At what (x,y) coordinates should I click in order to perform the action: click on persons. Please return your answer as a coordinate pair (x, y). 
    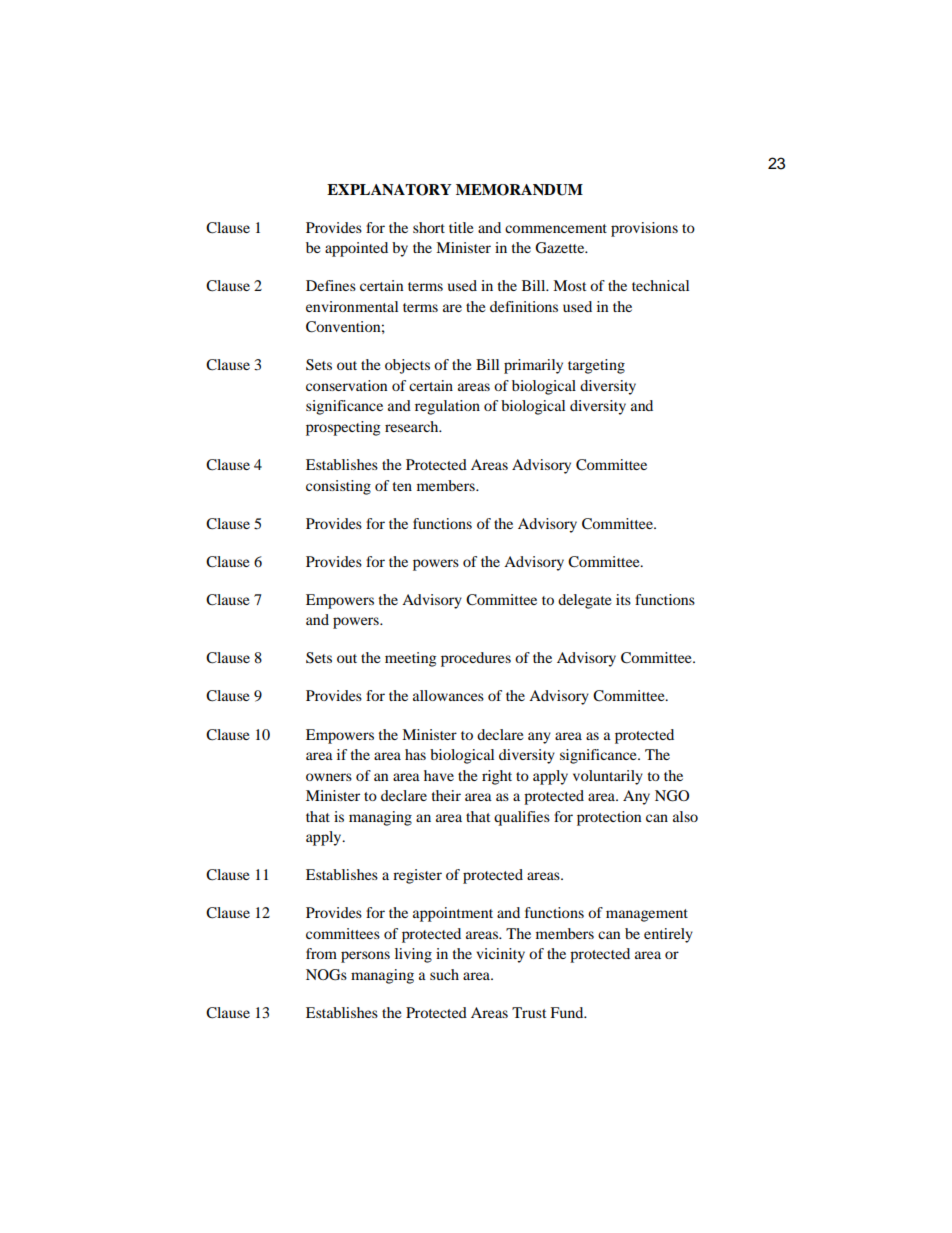
    Looking at the image, I should click on (365, 957).
